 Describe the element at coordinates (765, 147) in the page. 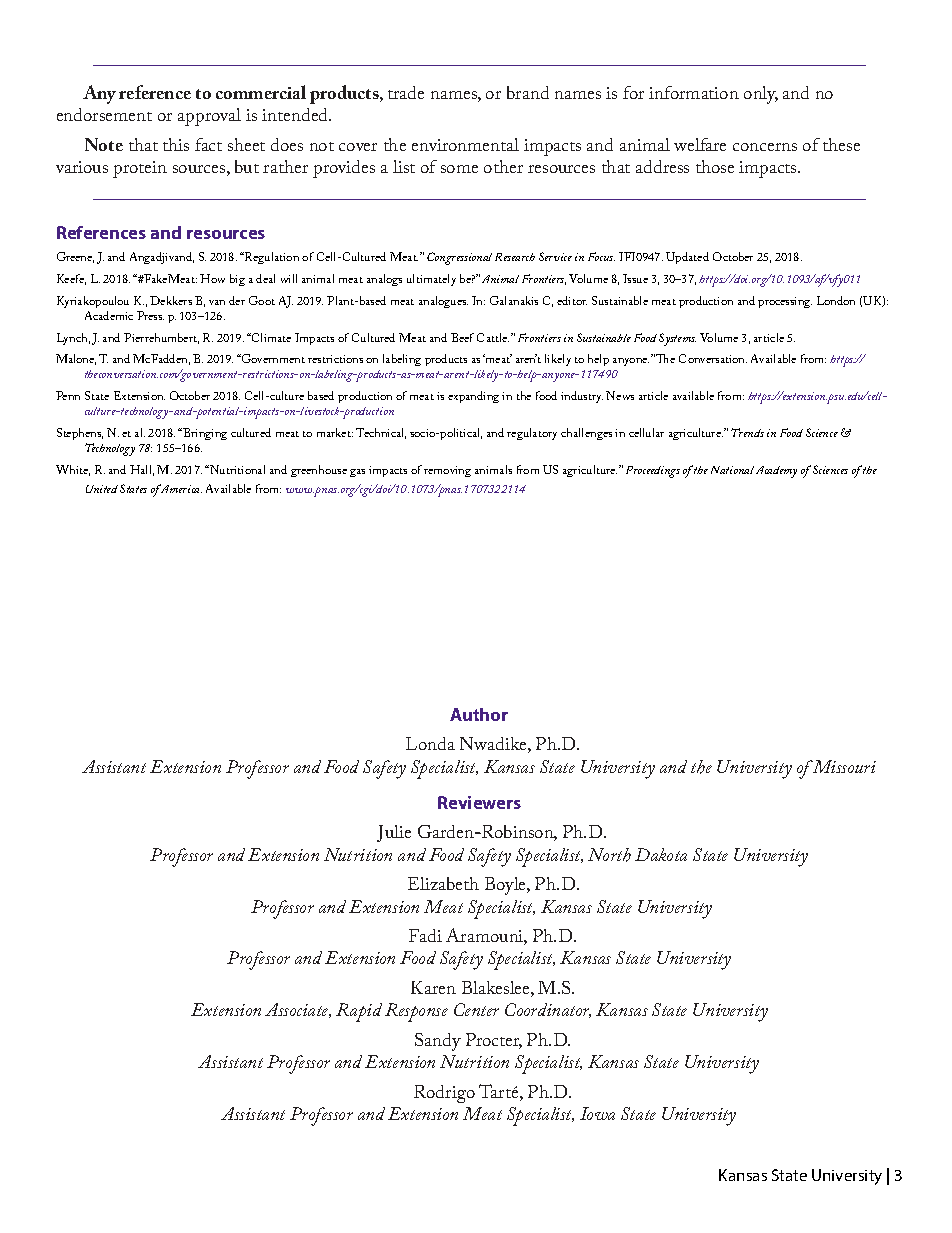

I see `concerns` at that location.
